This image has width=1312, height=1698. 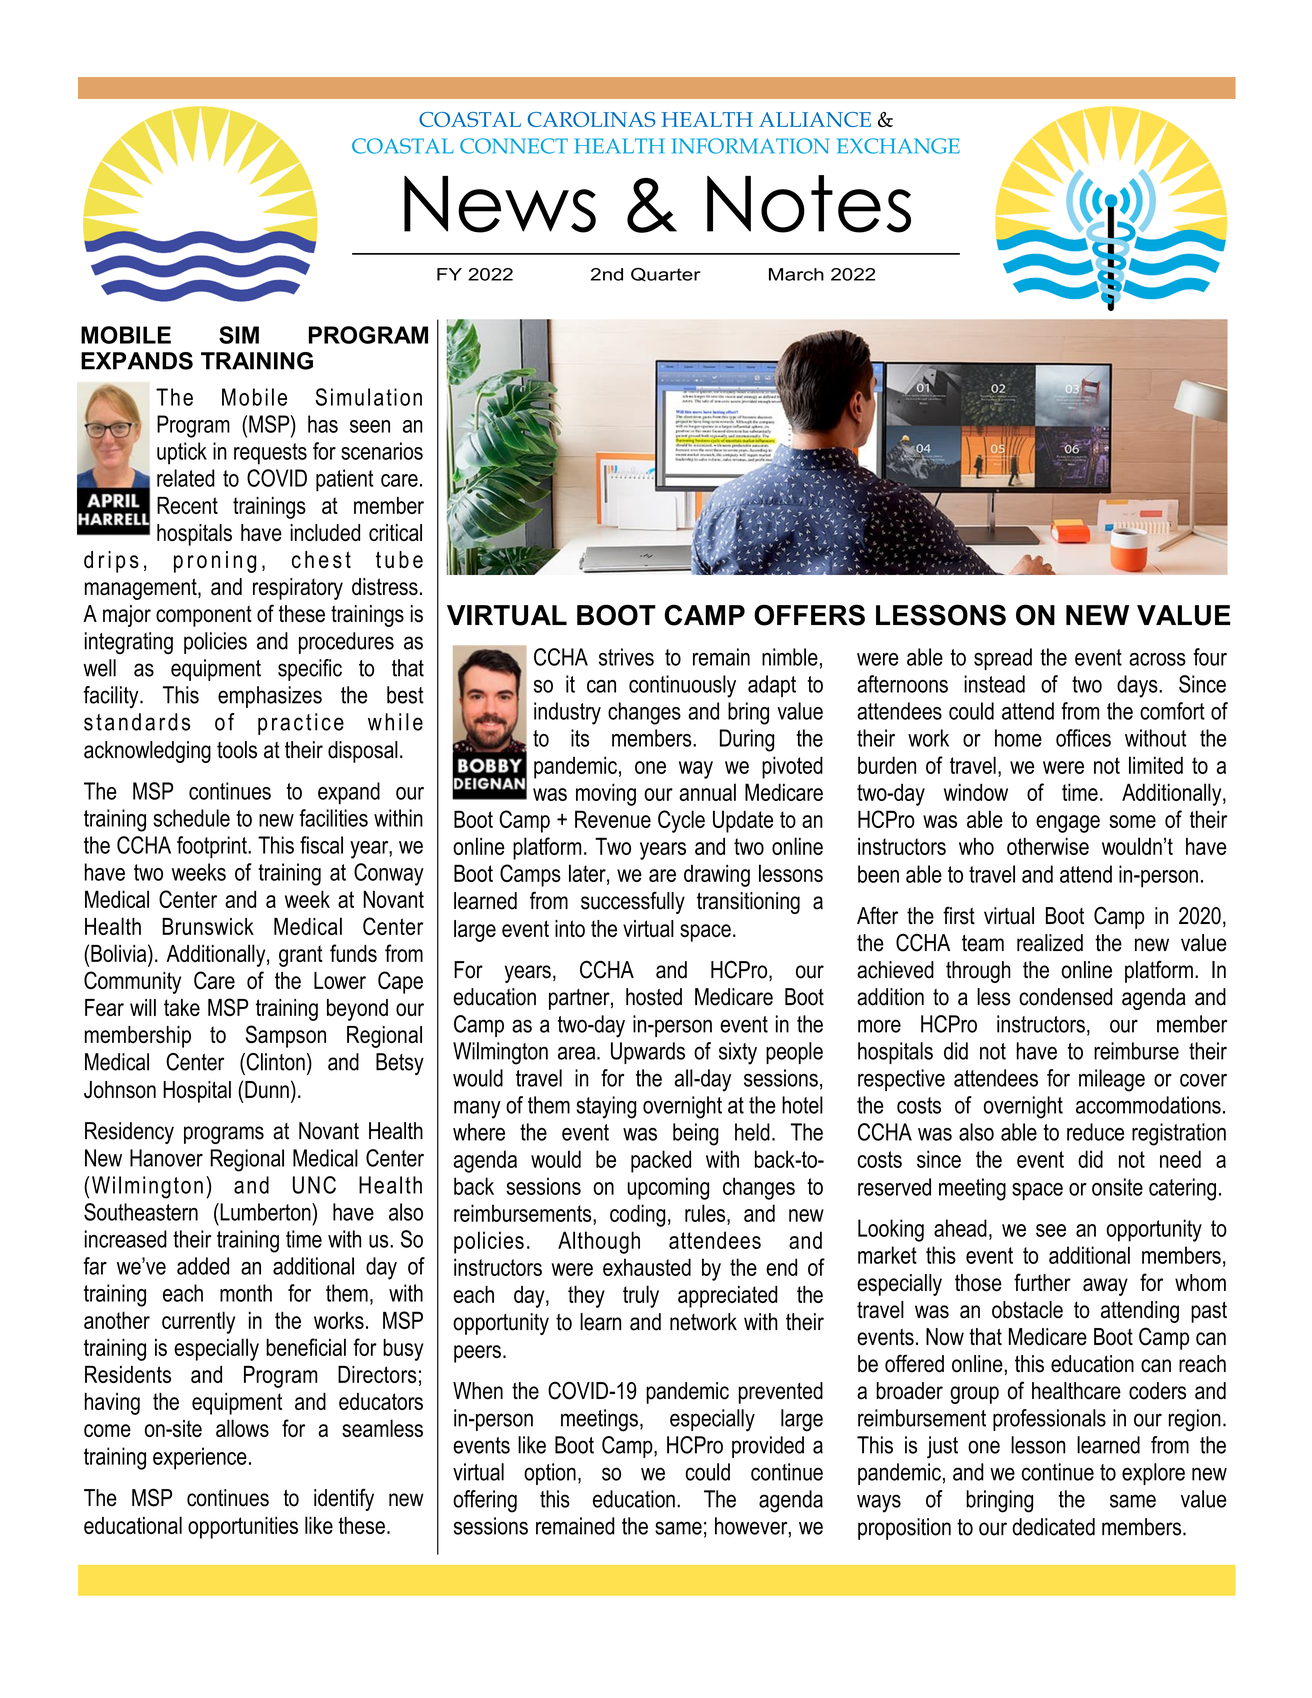 What do you see at coordinates (591, 119) in the image?
I see `CAROLINAS` at bounding box center [591, 119].
